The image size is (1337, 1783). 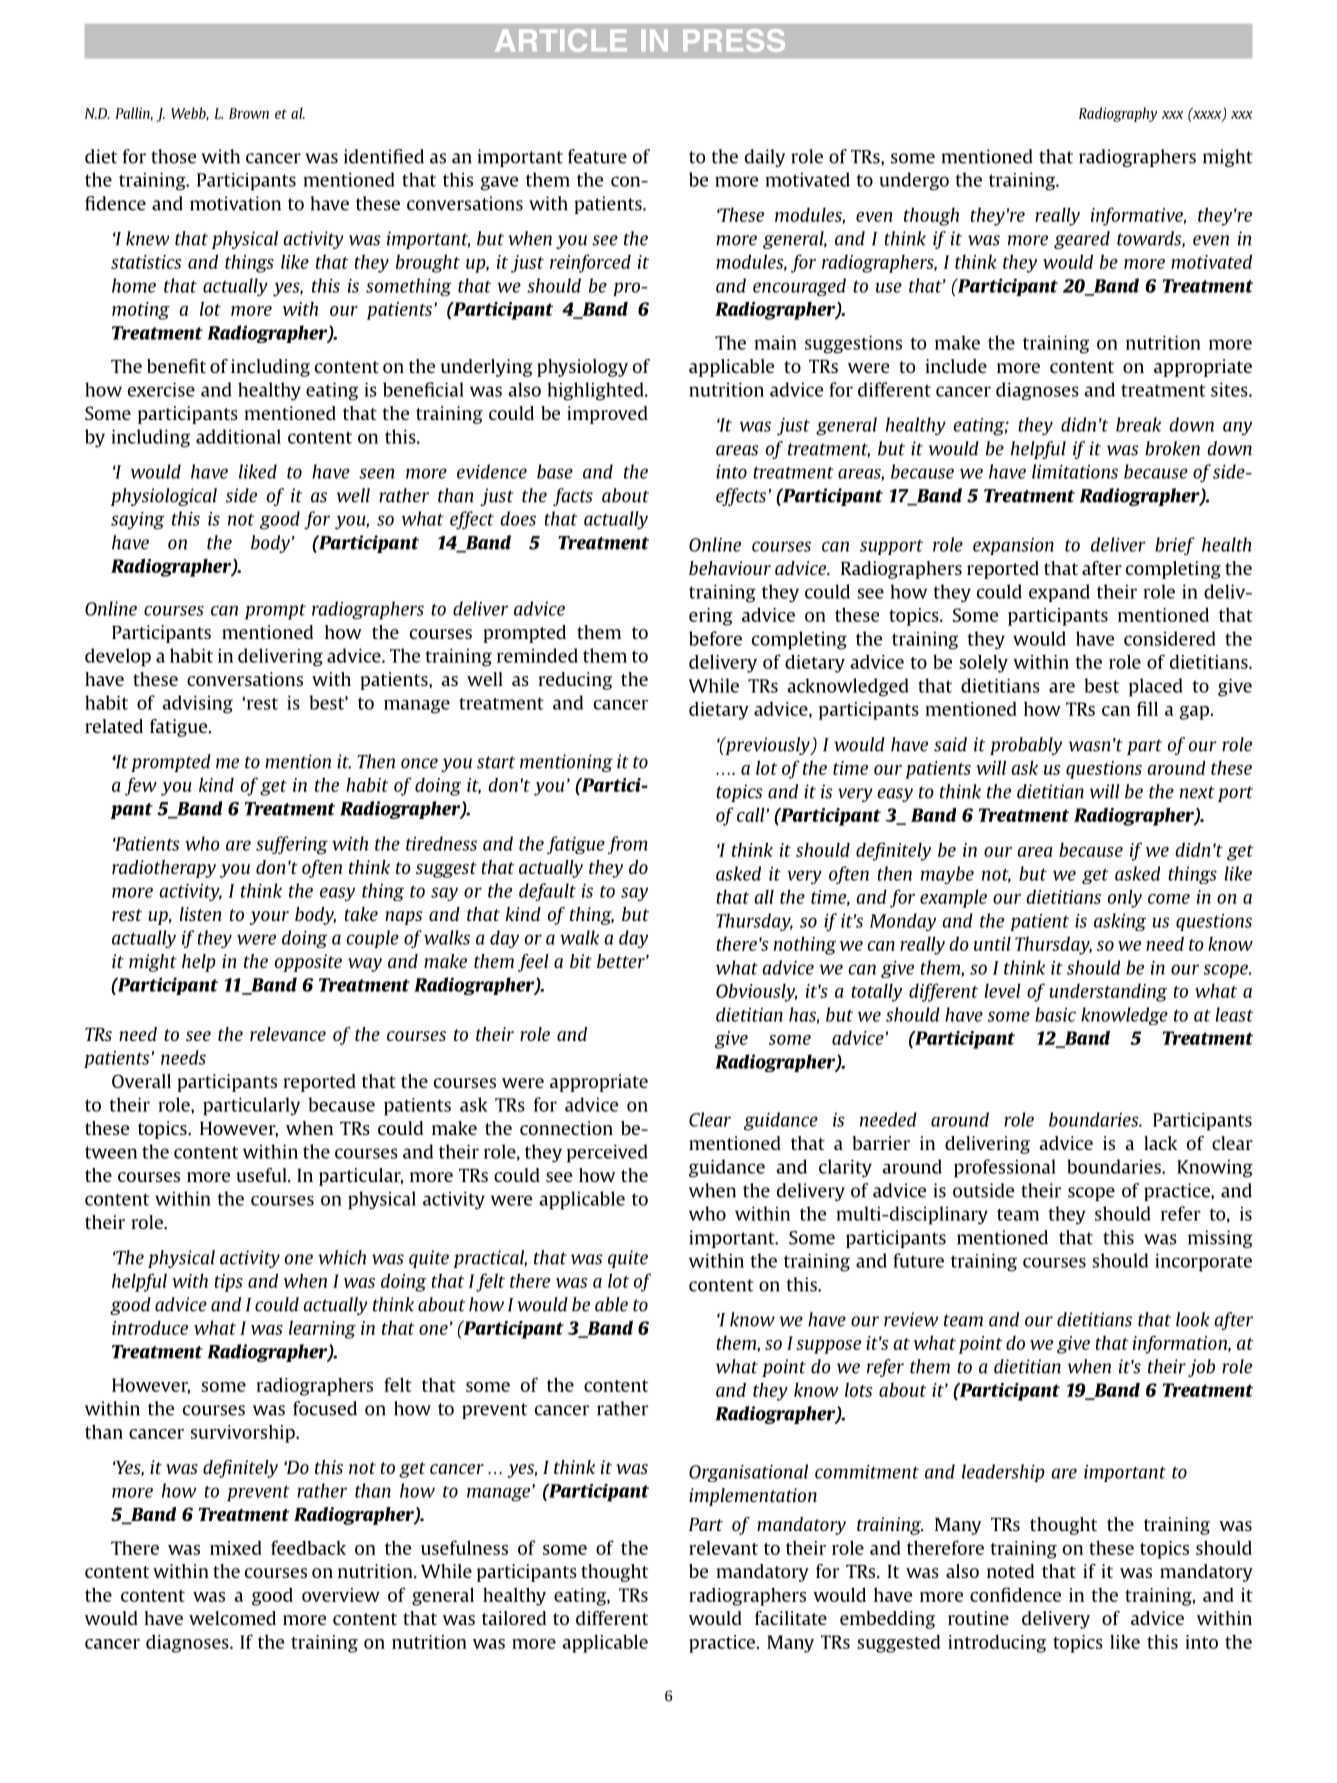 I want to click on feature, so click(x=597, y=156).
